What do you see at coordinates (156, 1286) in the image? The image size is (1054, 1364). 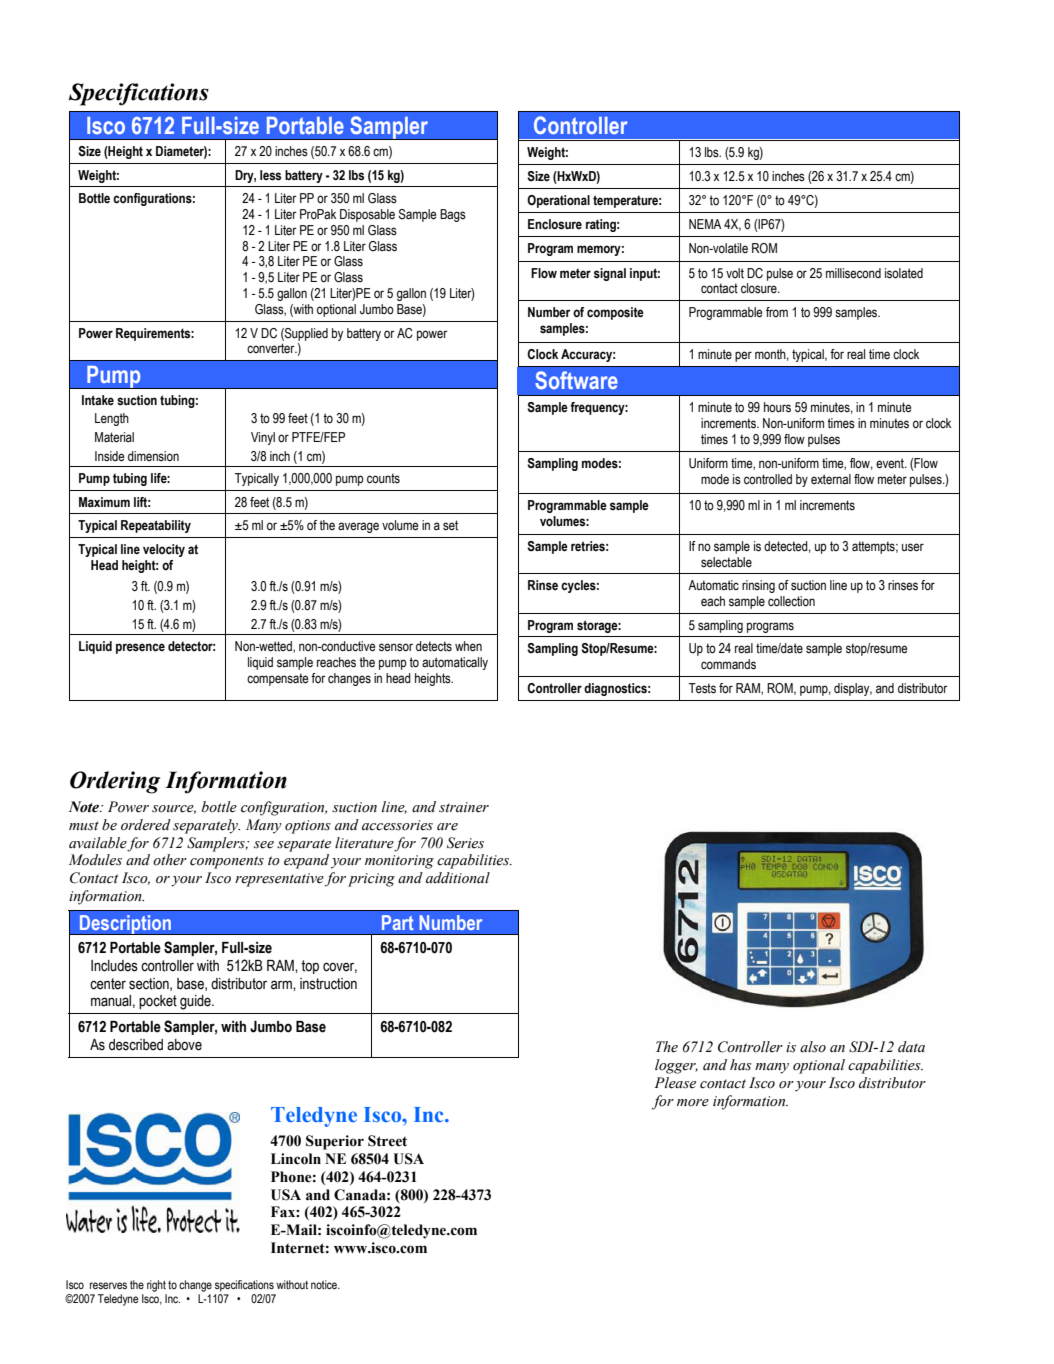 I see `right` at bounding box center [156, 1286].
